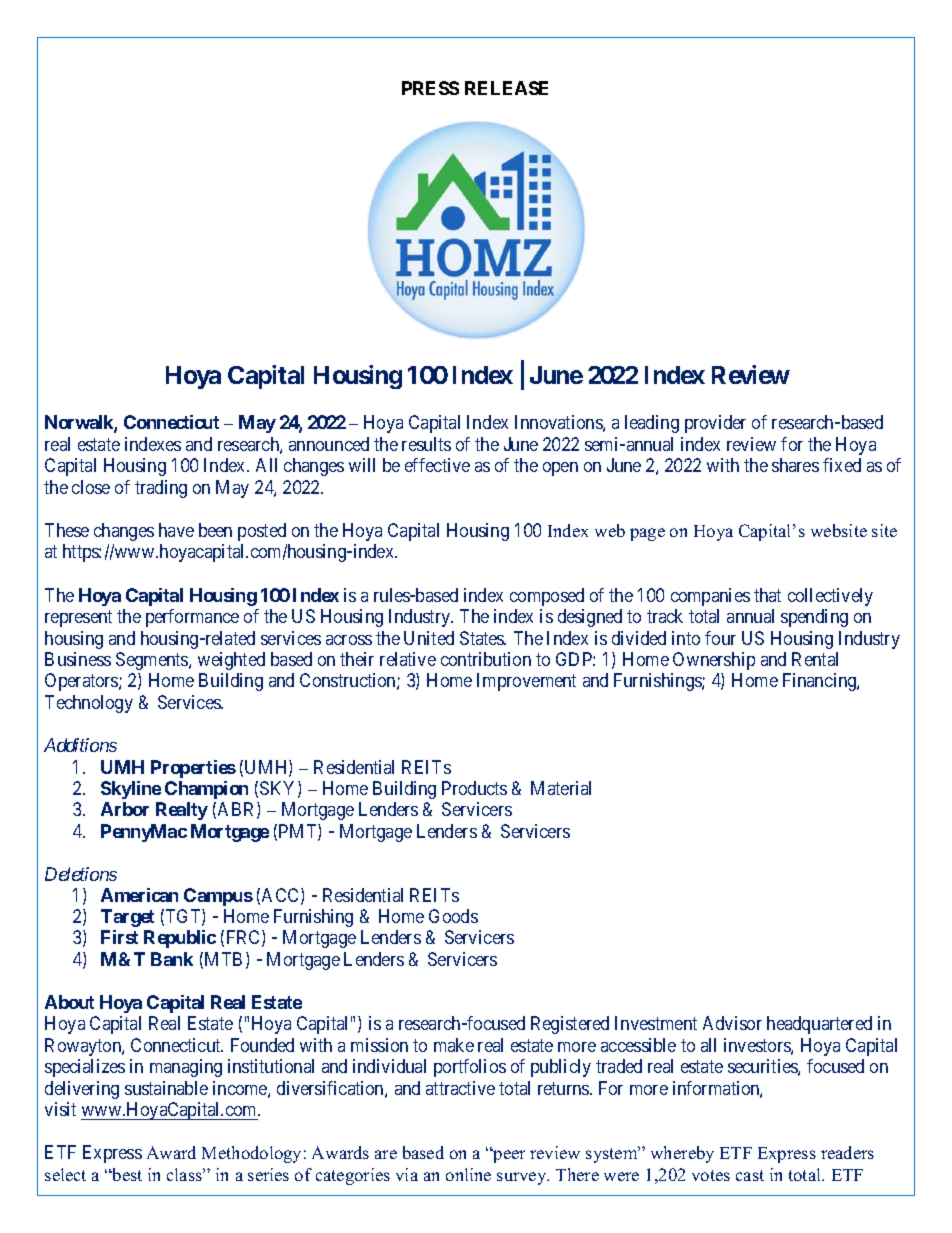 This screenshot has height=1233, width=952. Describe the element at coordinates (715, 424) in the screenshot. I see `provider` at that location.
